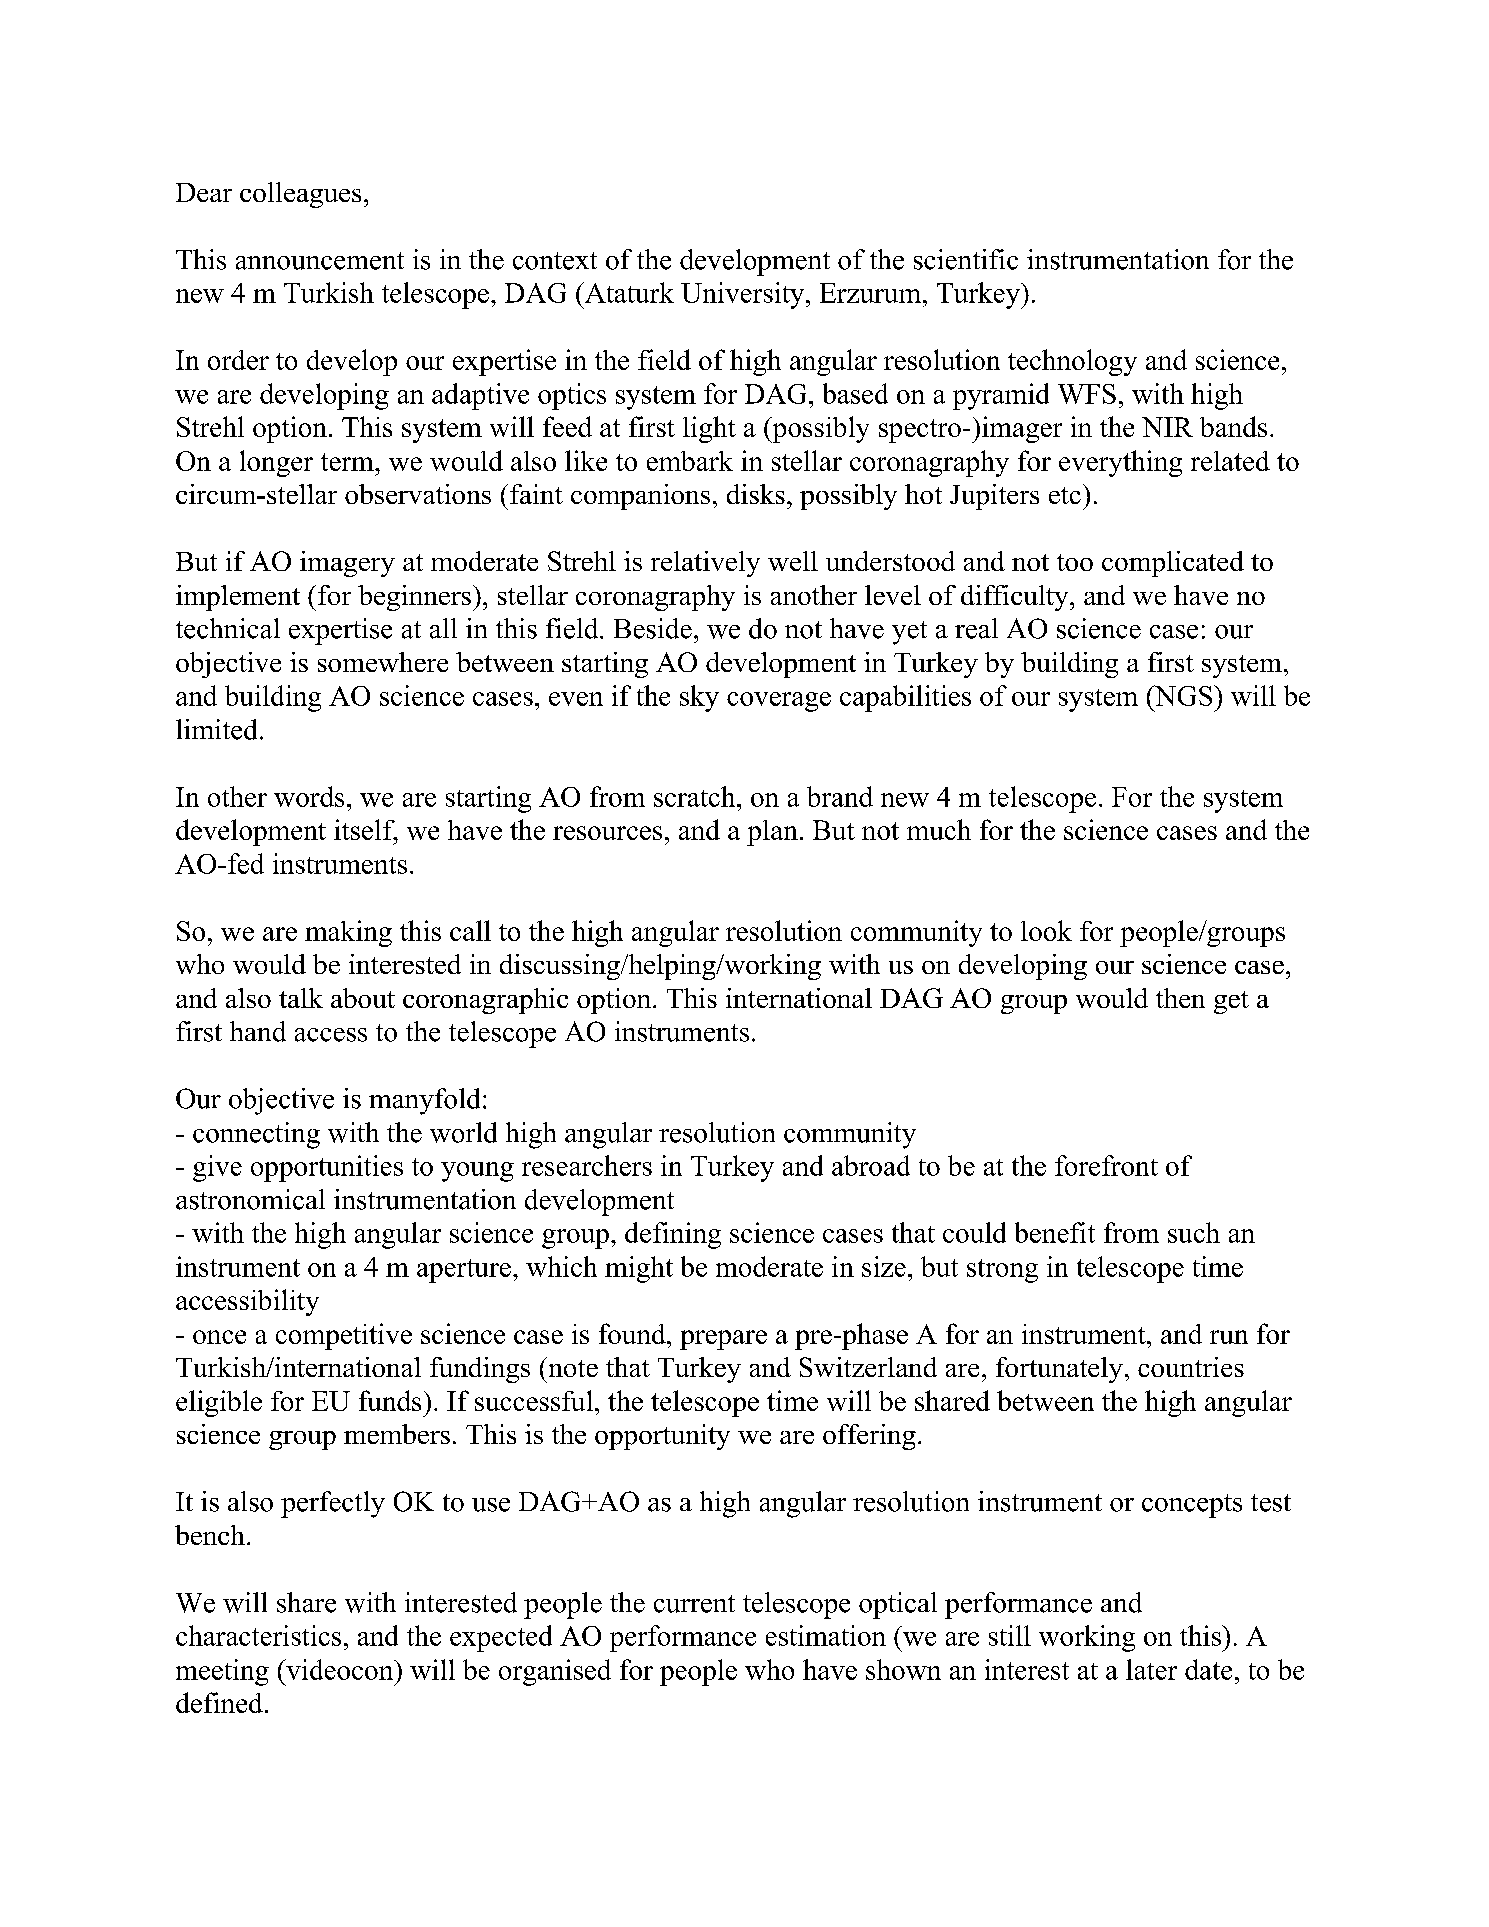 This page has width=1489, height=1927. What do you see at coordinates (1106, 1165) in the page?
I see `forefront` at bounding box center [1106, 1165].
